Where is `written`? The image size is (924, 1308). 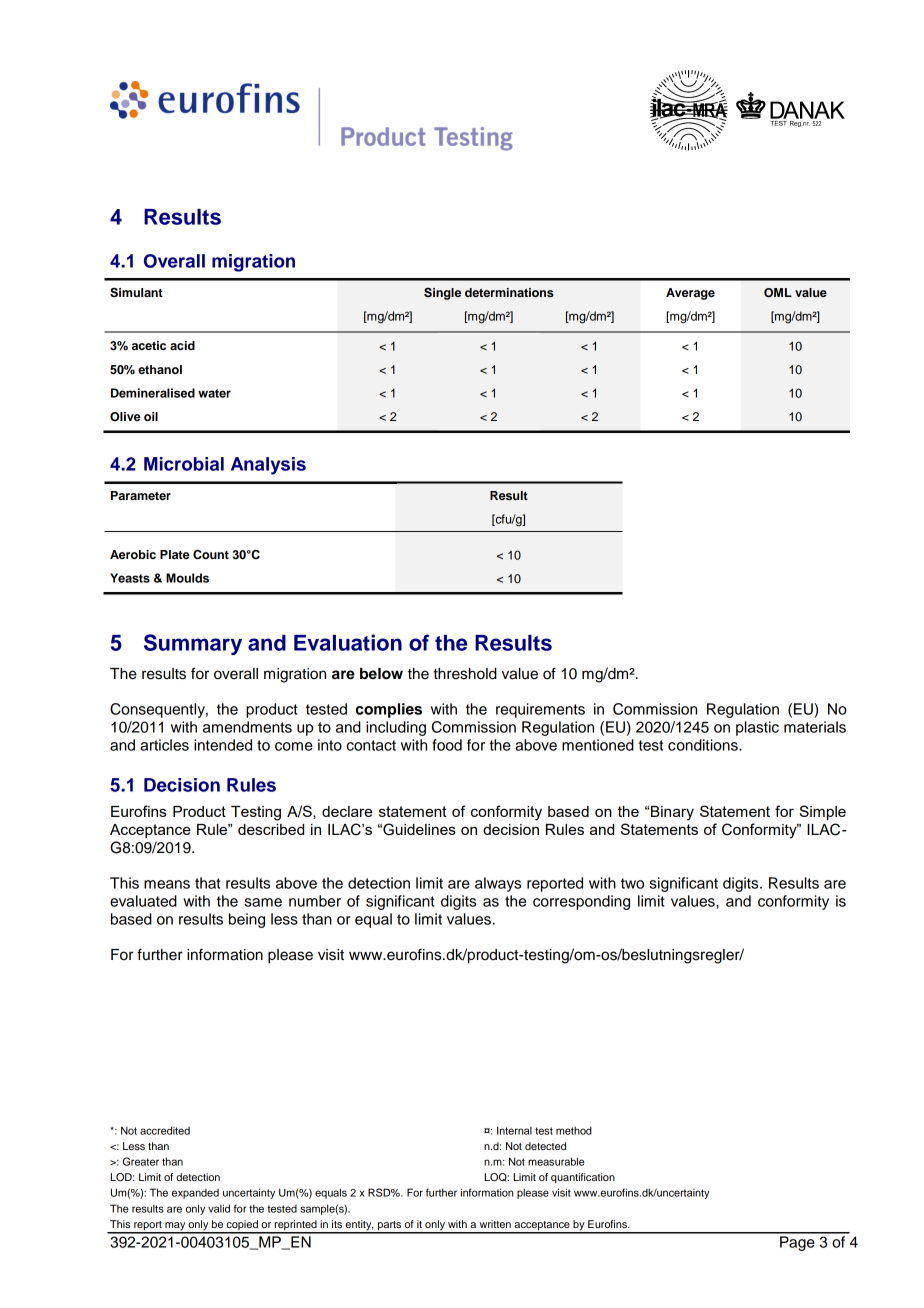
written is located at coordinates (495, 1224).
